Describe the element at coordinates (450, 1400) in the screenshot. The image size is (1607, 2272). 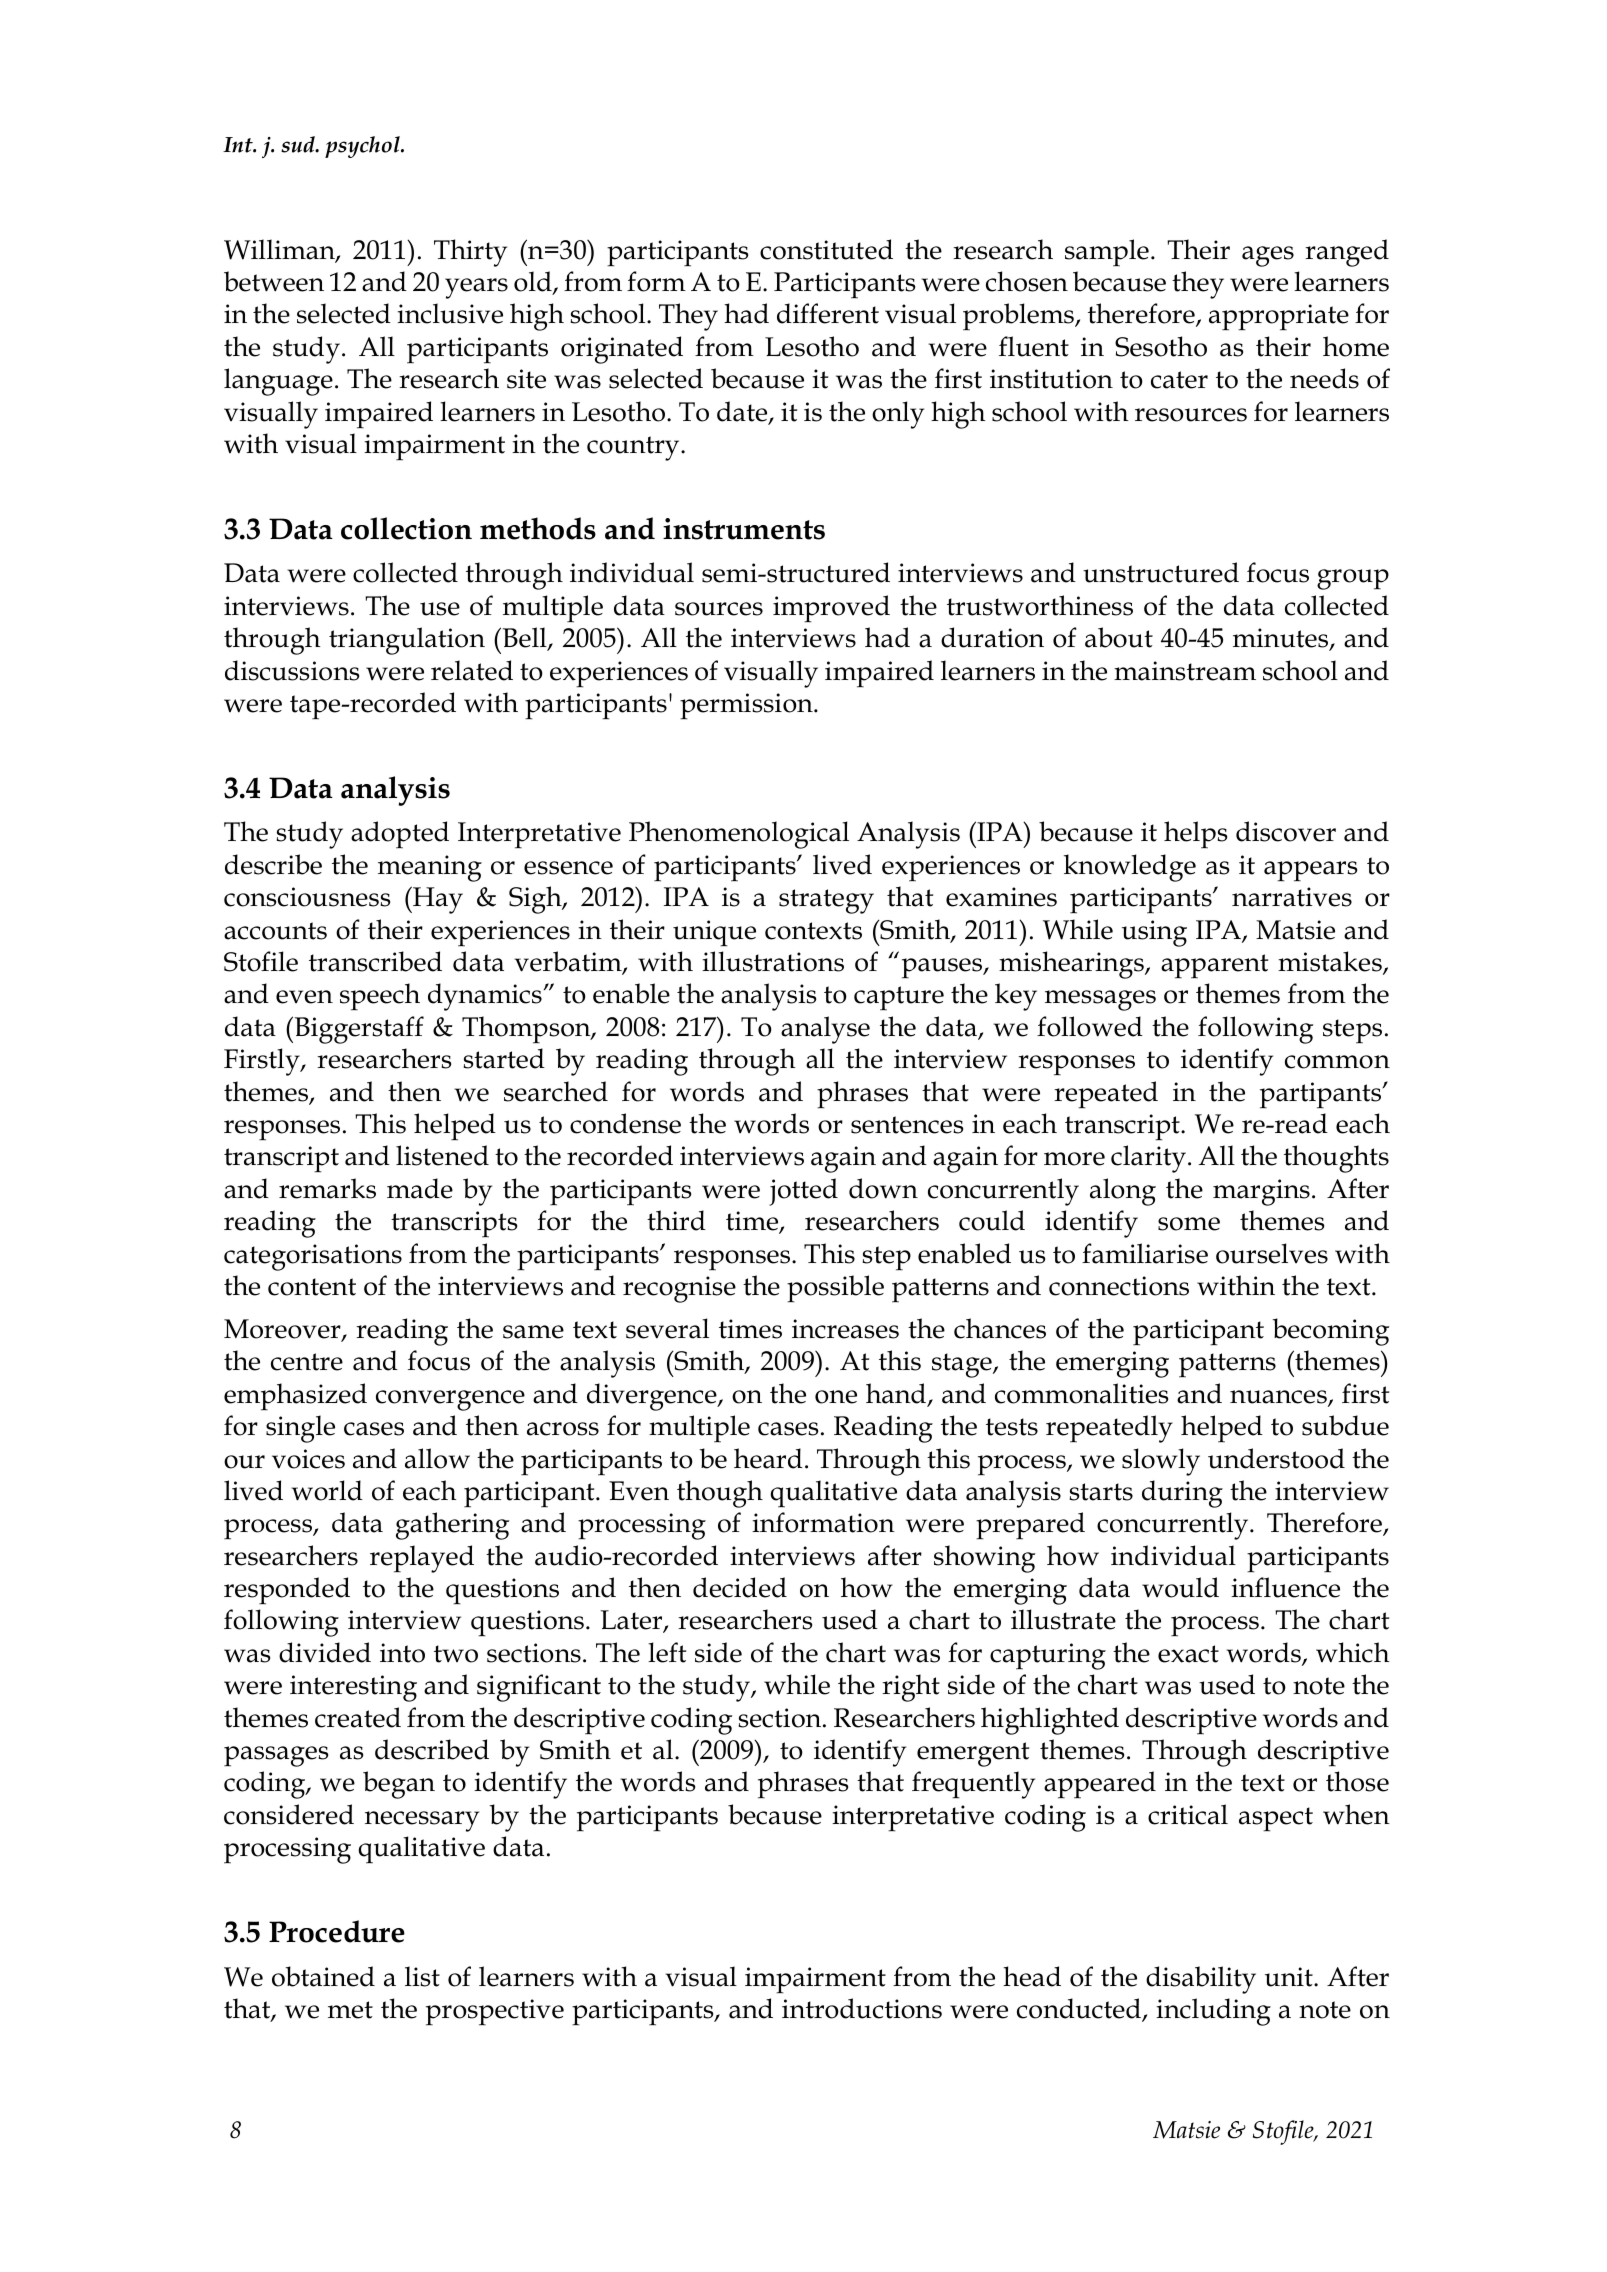
I see `convergence` at that location.
